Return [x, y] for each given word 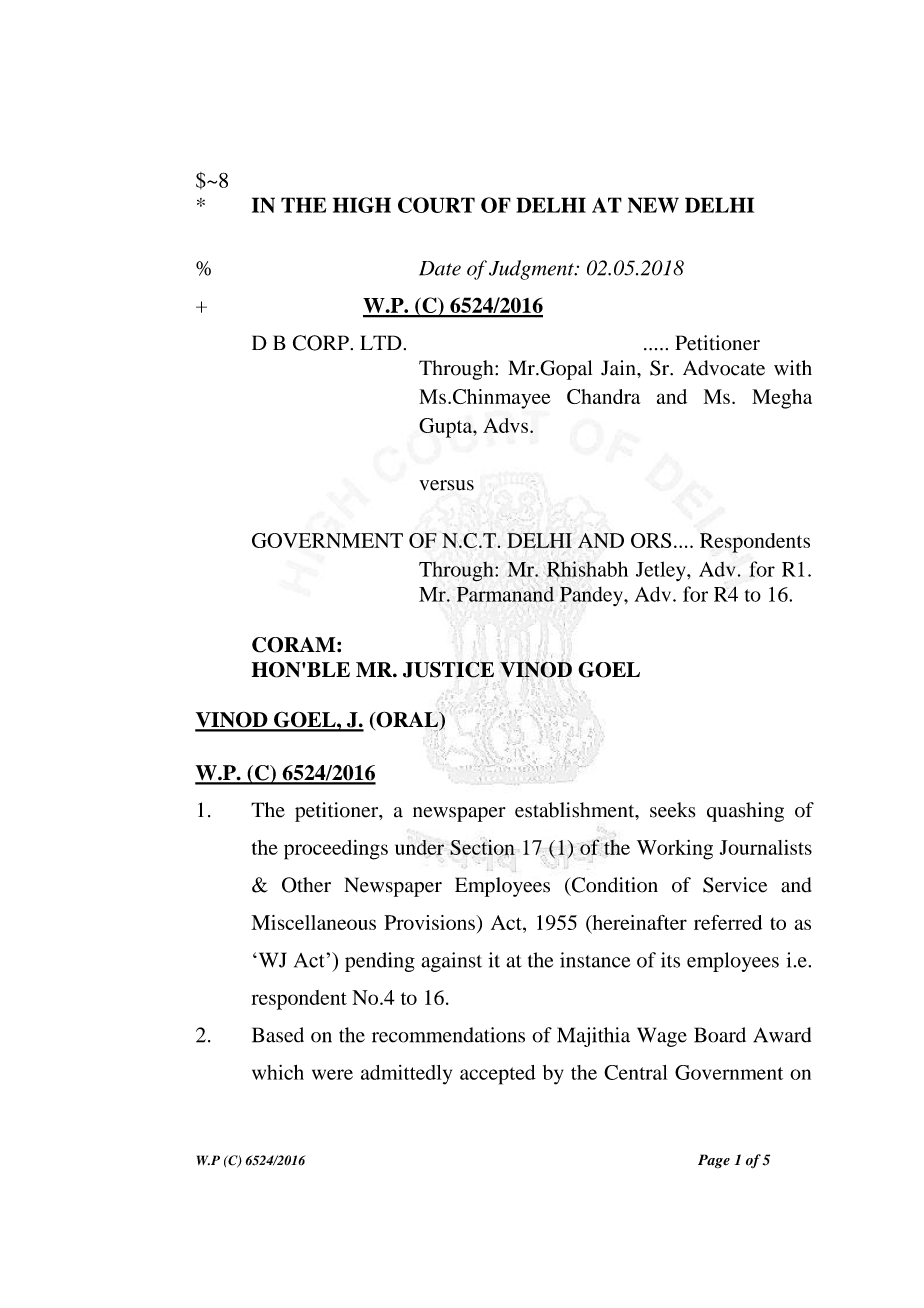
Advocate [724, 368]
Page [714, 1161]
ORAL [407, 719]
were [332, 1074]
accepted [498, 1075]
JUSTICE [448, 670]
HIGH [362, 205]
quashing [745, 812]
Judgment [532, 270]
